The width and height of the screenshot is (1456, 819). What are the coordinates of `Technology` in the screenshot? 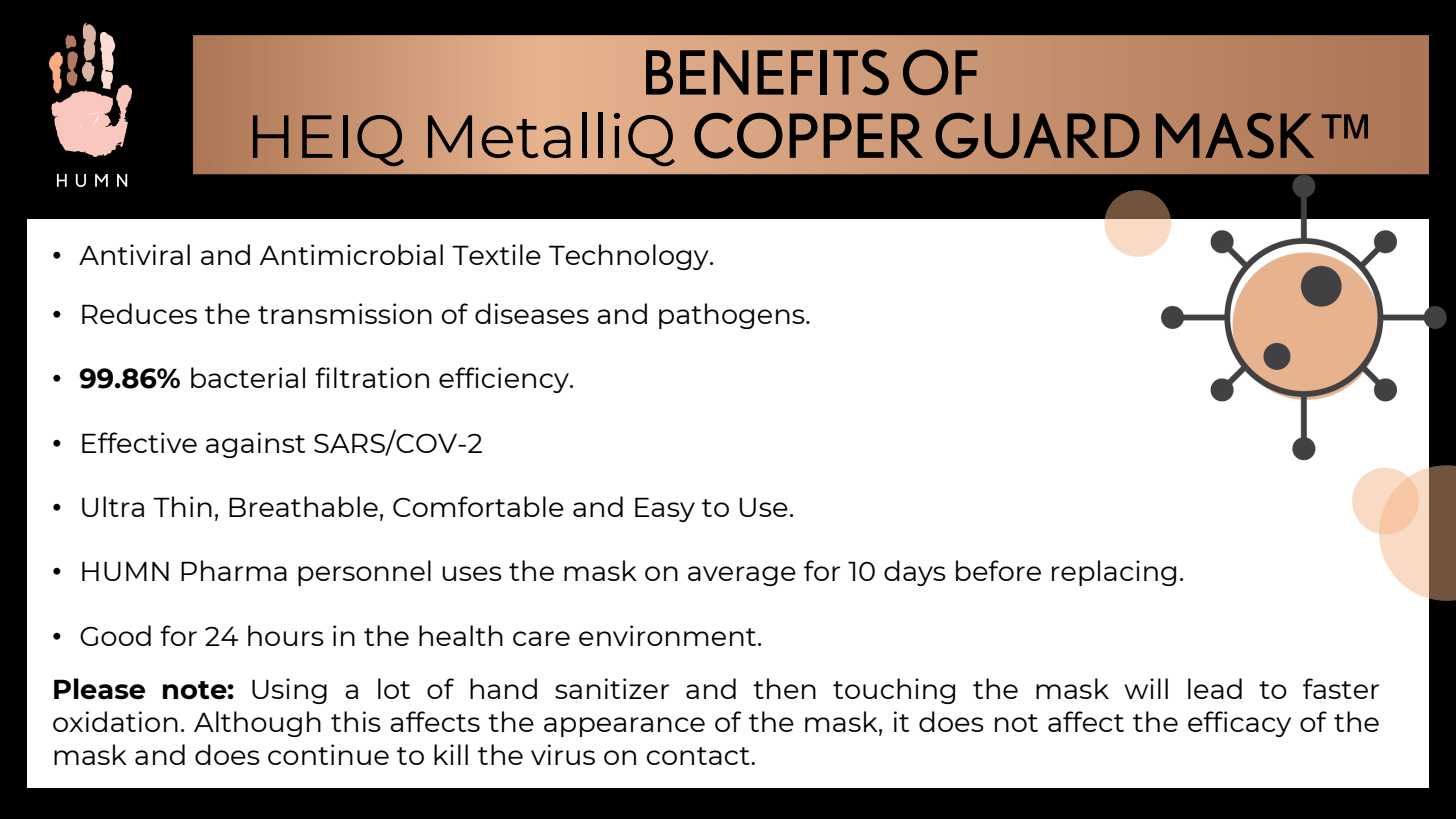 It's located at (630, 257).
